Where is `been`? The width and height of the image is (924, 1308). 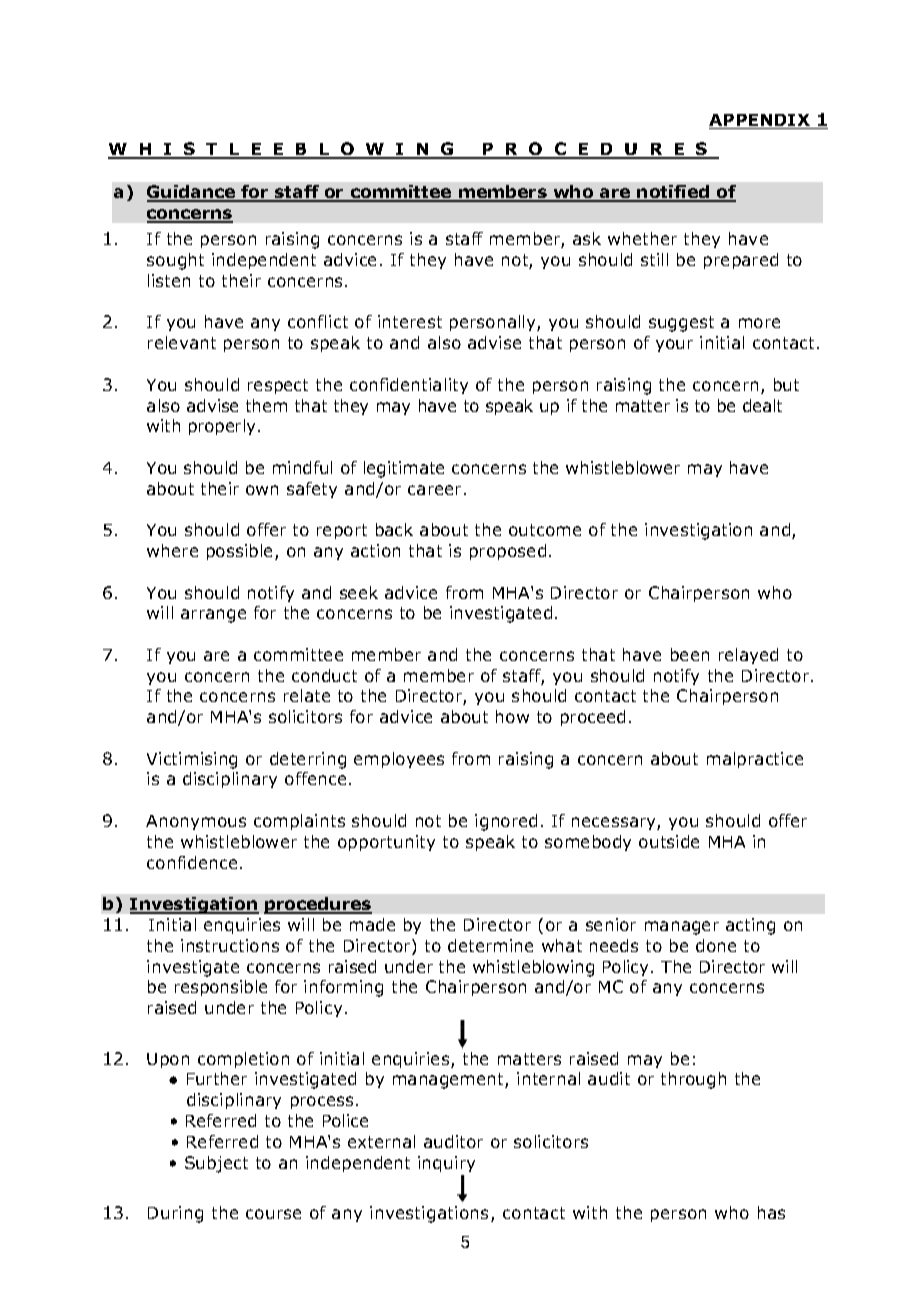
been is located at coordinates (690, 654).
